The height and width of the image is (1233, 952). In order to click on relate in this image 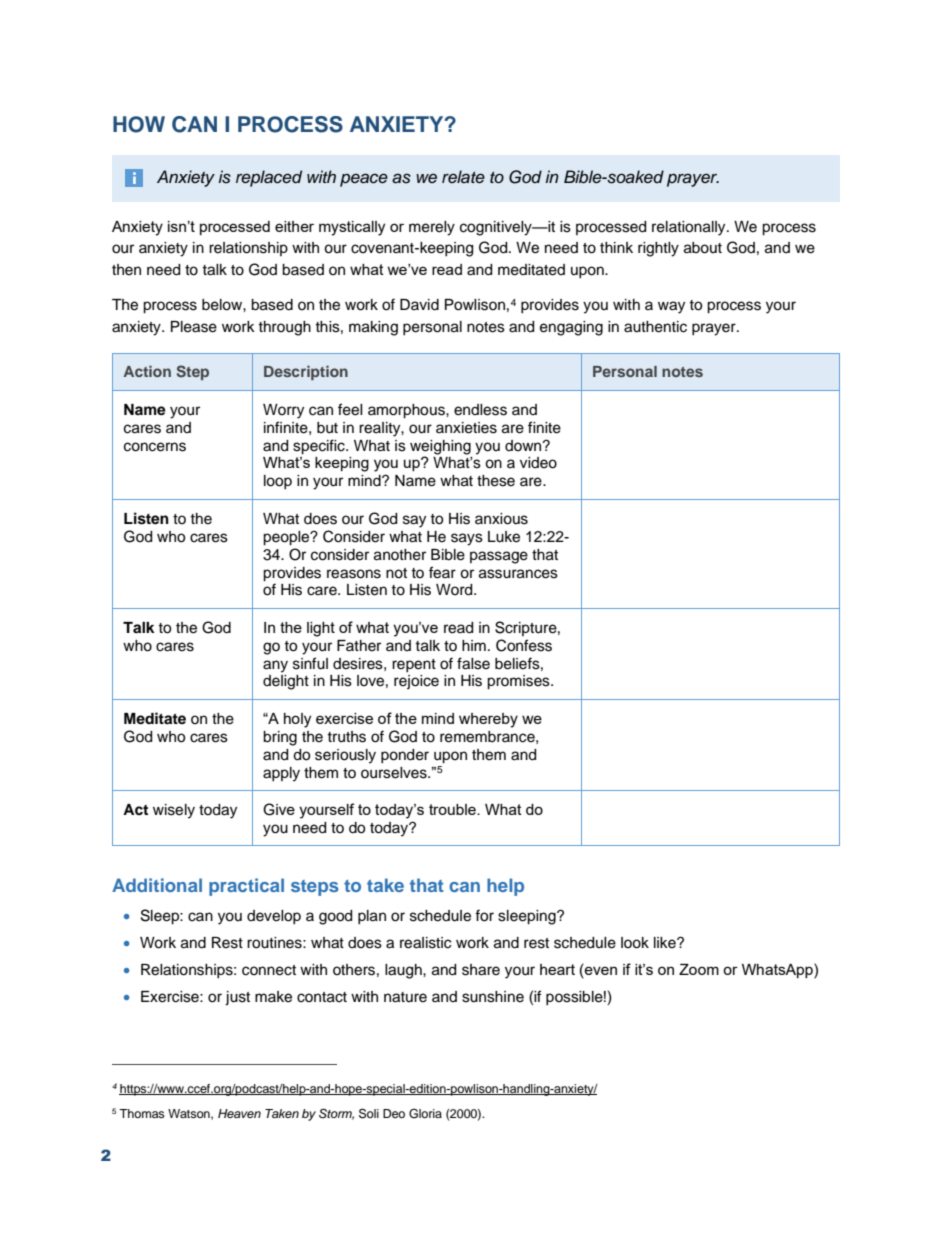, I will do `click(463, 177)`.
